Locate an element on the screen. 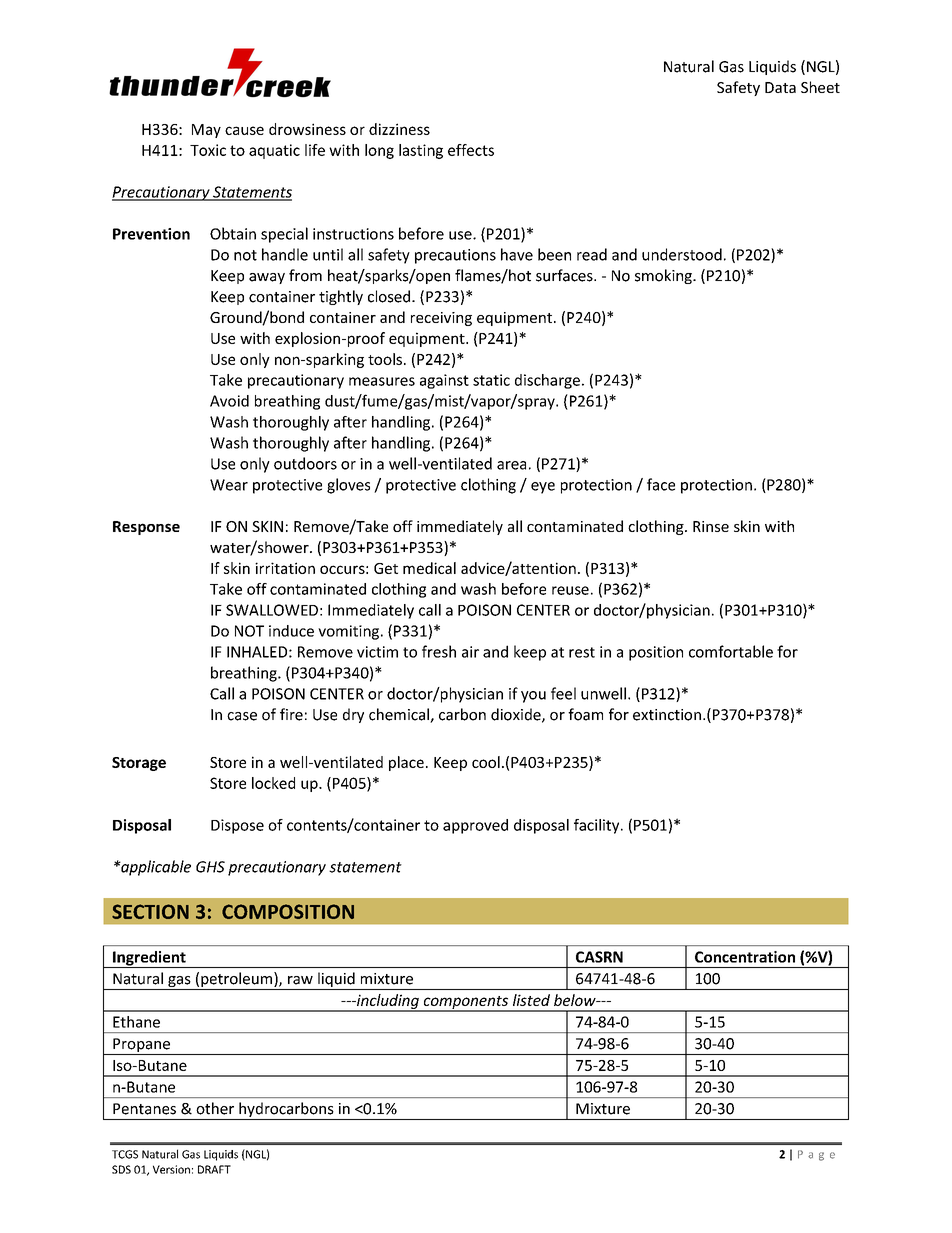  May is located at coordinates (206, 131).
